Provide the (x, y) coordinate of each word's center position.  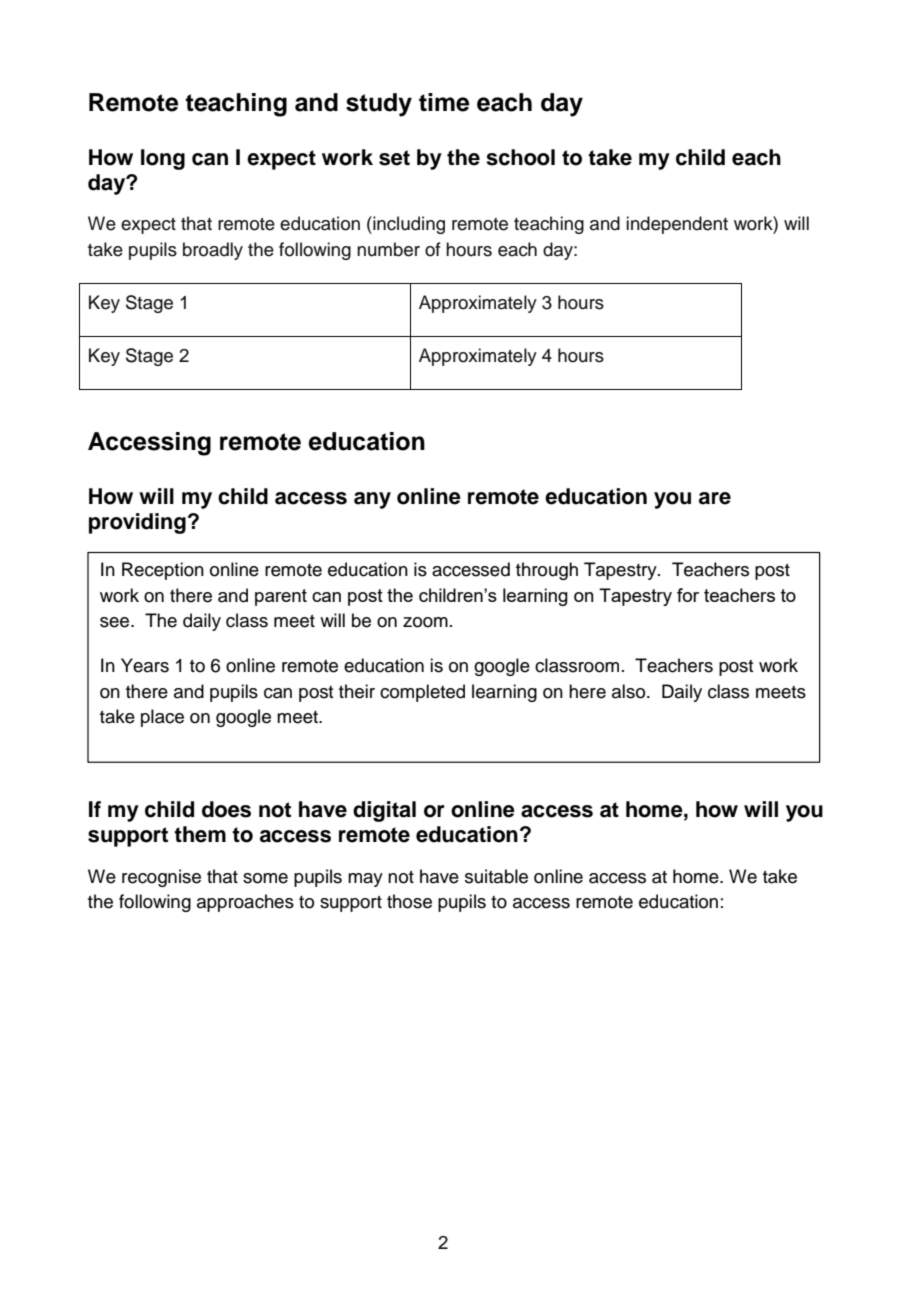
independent (677, 225)
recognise (161, 878)
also (630, 691)
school (520, 157)
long (163, 159)
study (379, 105)
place (162, 718)
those (409, 901)
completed (422, 693)
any (372, 500)
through (547, 571)
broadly (213, 251)
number (388, 249)
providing (137, 523)
